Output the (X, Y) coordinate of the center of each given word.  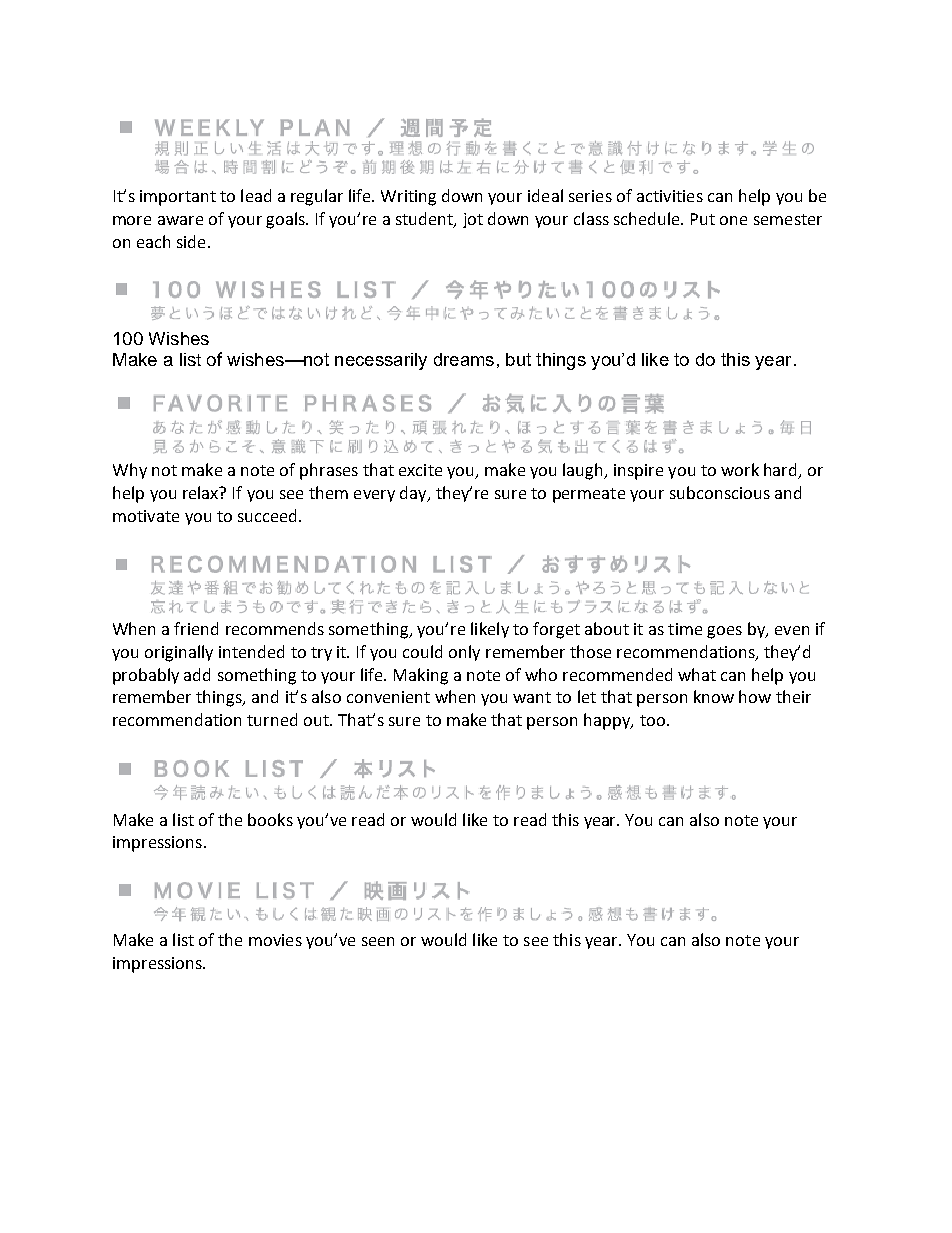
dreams (464, 359)
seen (378, 941)
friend (196, 628)
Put (703, 219)
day (414, 494)
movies (275, 940)
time (685, 629)
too (652, 720)
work (740, 469)
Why (130, 471)
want (532, 697)
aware (180, 220)
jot (473, 220)
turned (272, 719)
